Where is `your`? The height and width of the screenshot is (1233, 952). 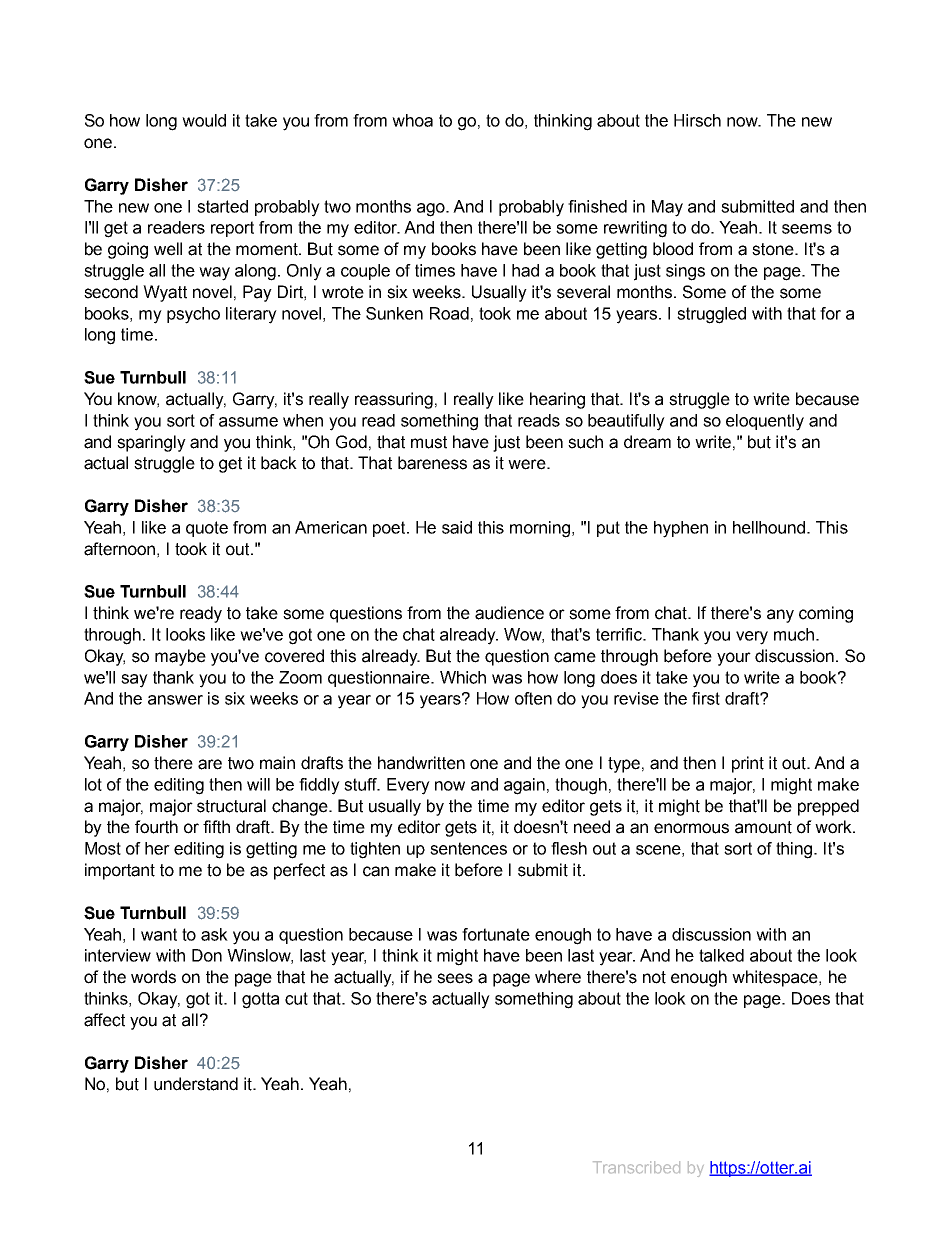
your is located at coordinates (734, 659).
